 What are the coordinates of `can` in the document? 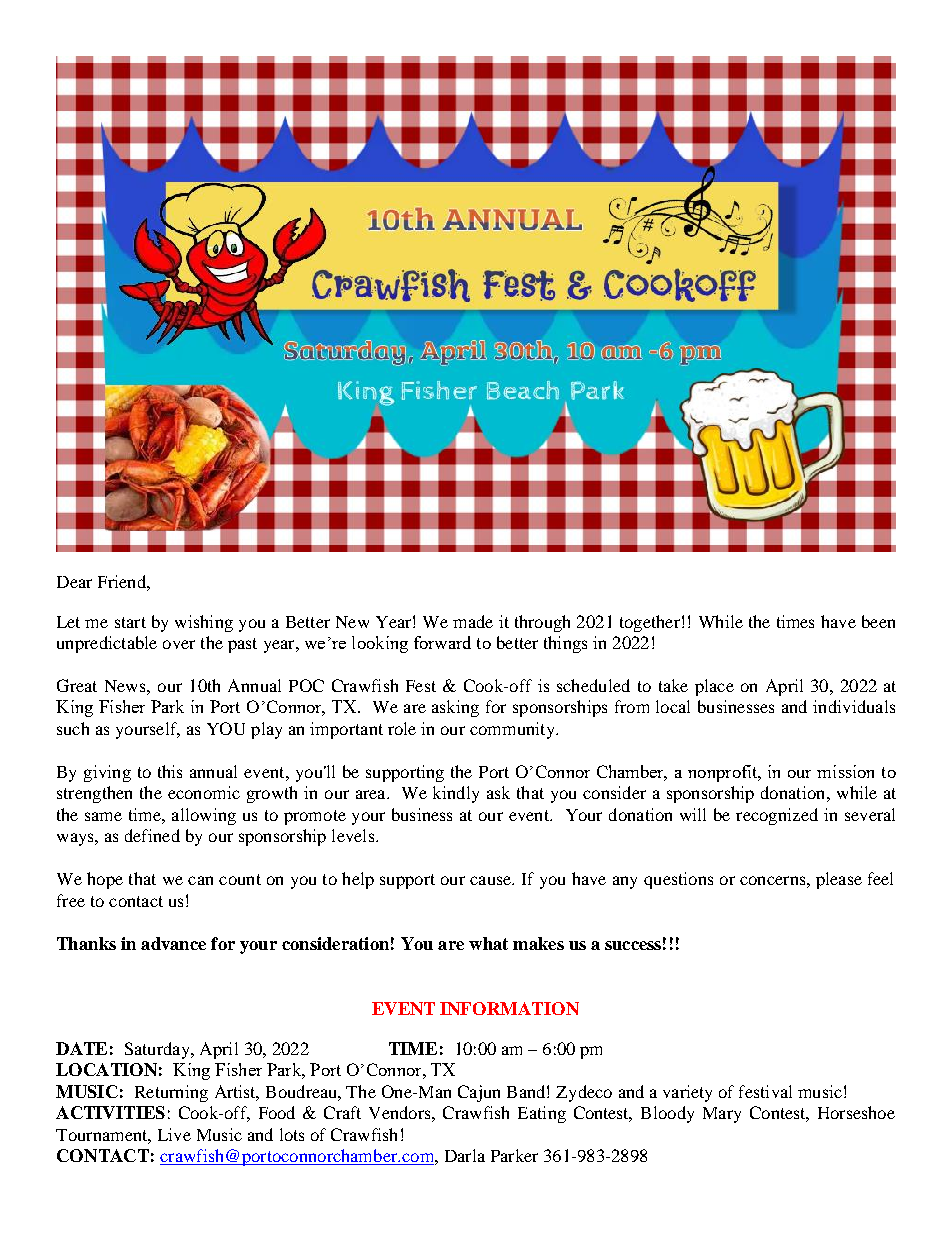 It's located at (200, 880).
